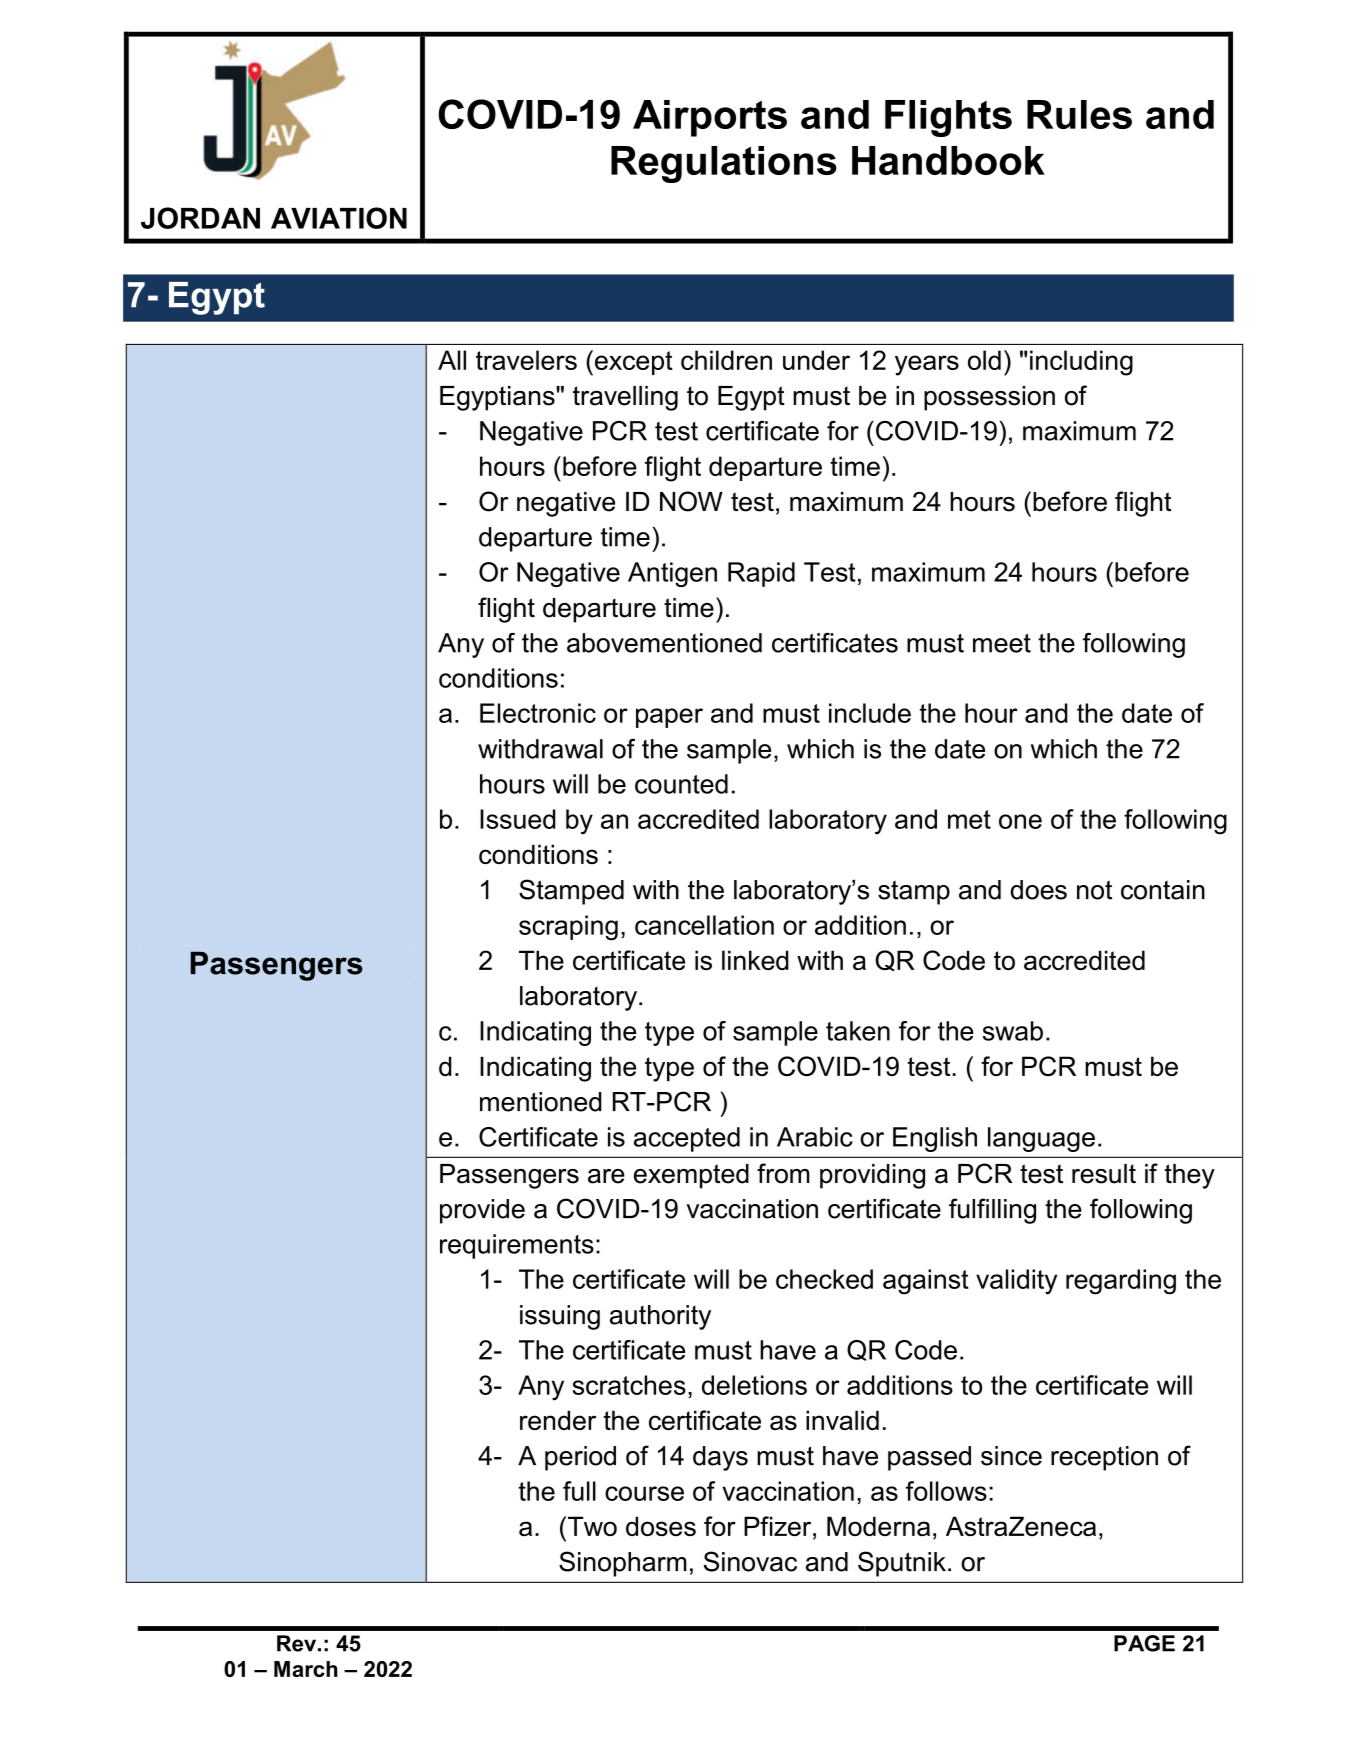 The width and height of the document is (1362, 1762). I want to click on meet, so click(1002, 643).
